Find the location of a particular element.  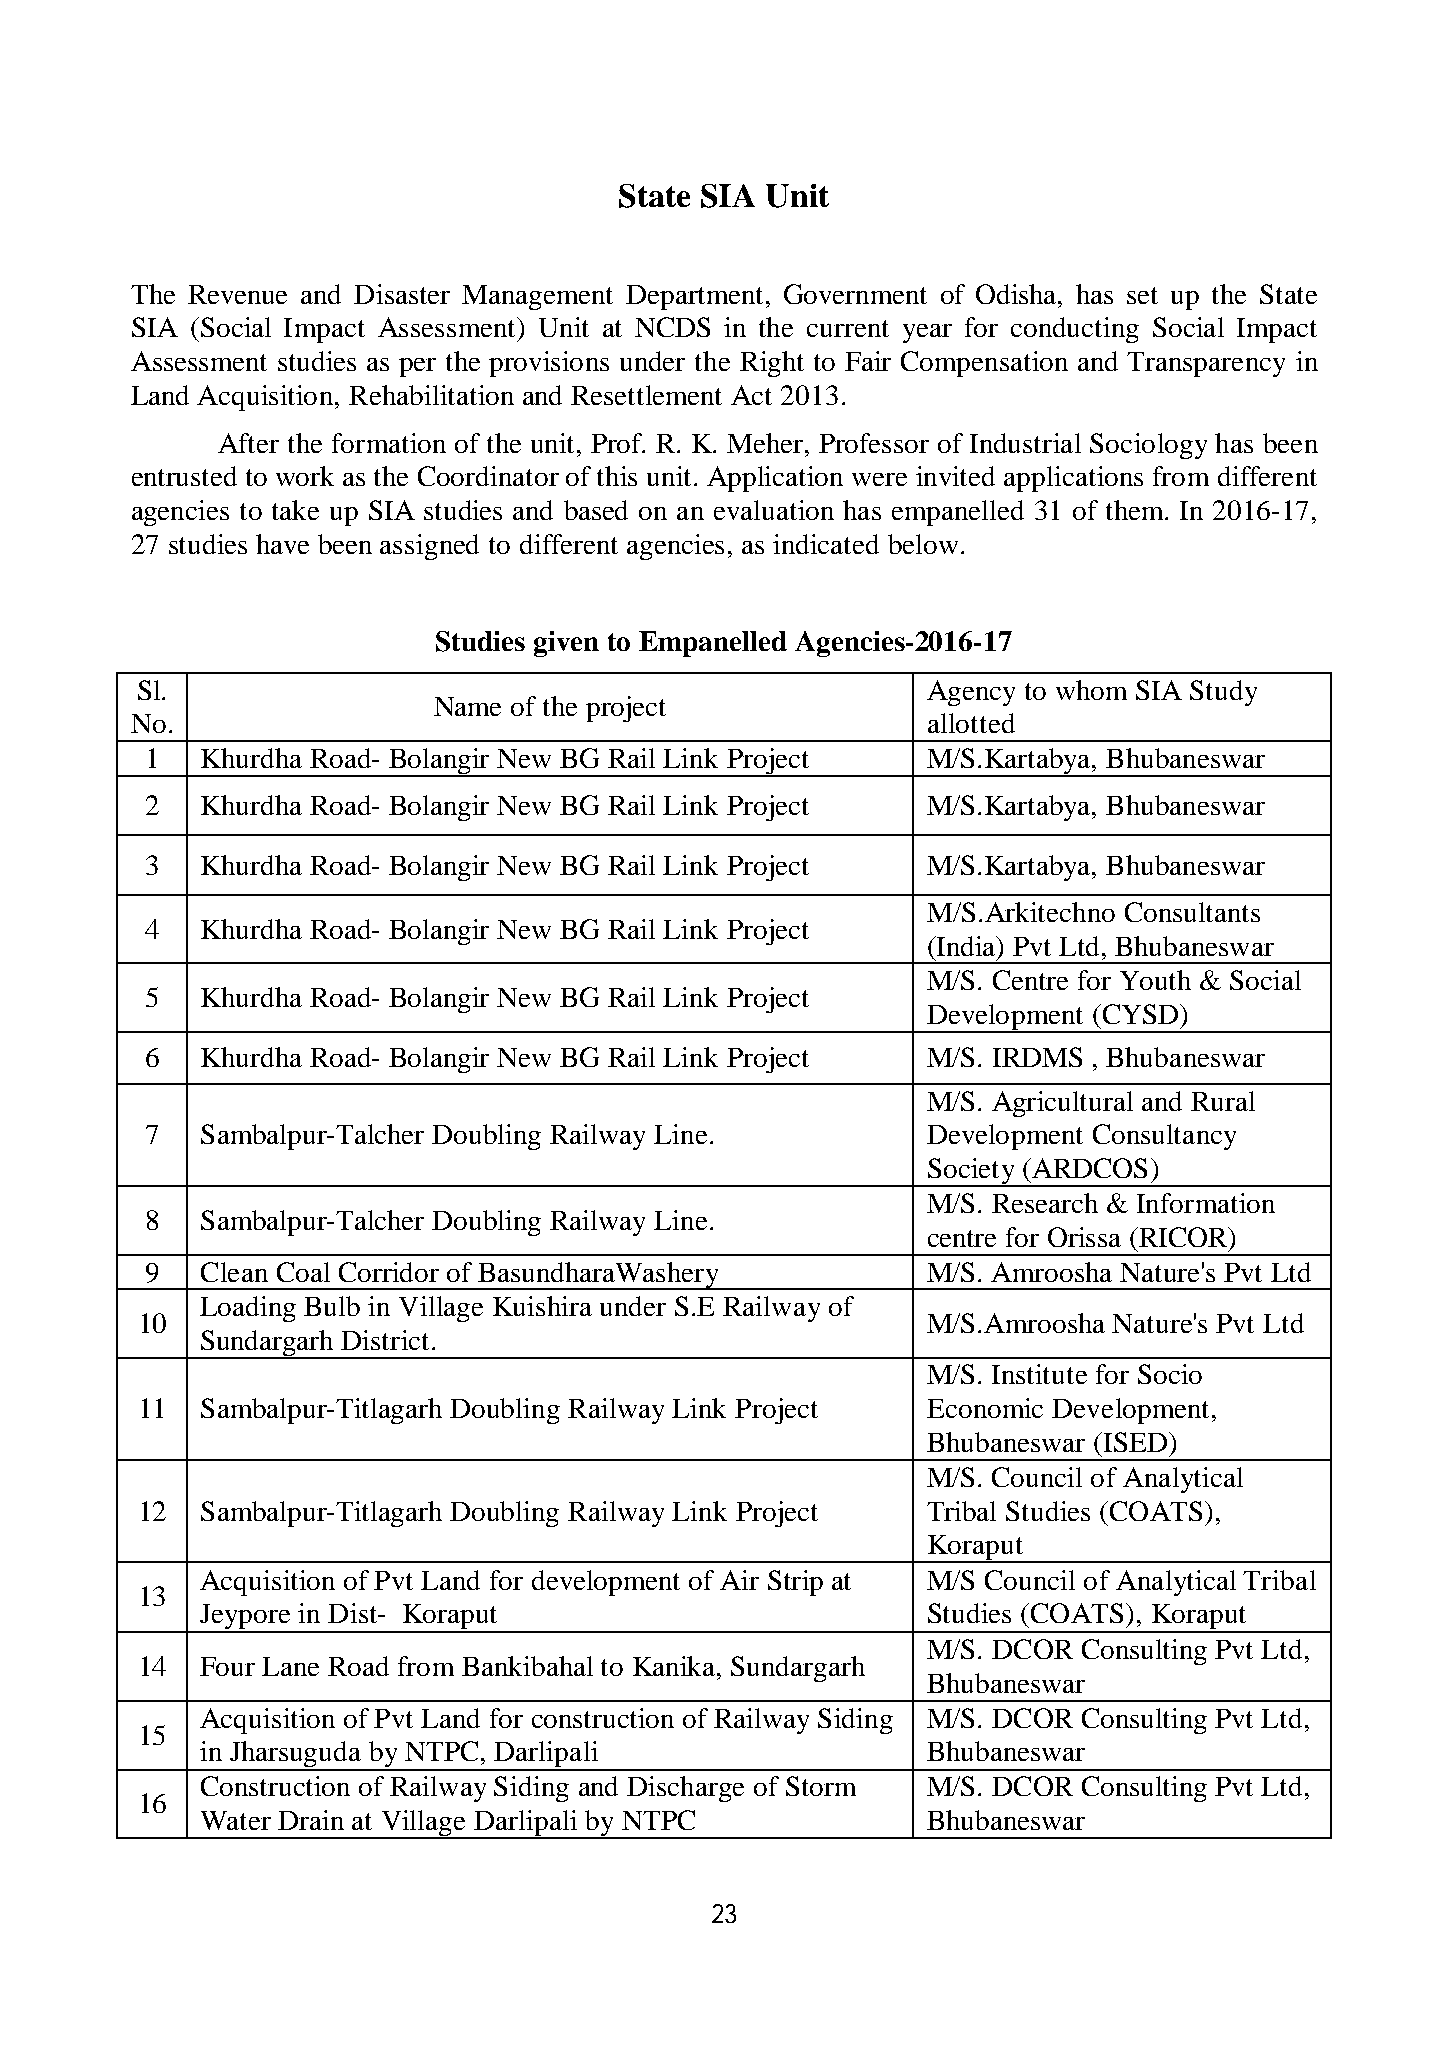

given is located at coordinates (566, 644).
